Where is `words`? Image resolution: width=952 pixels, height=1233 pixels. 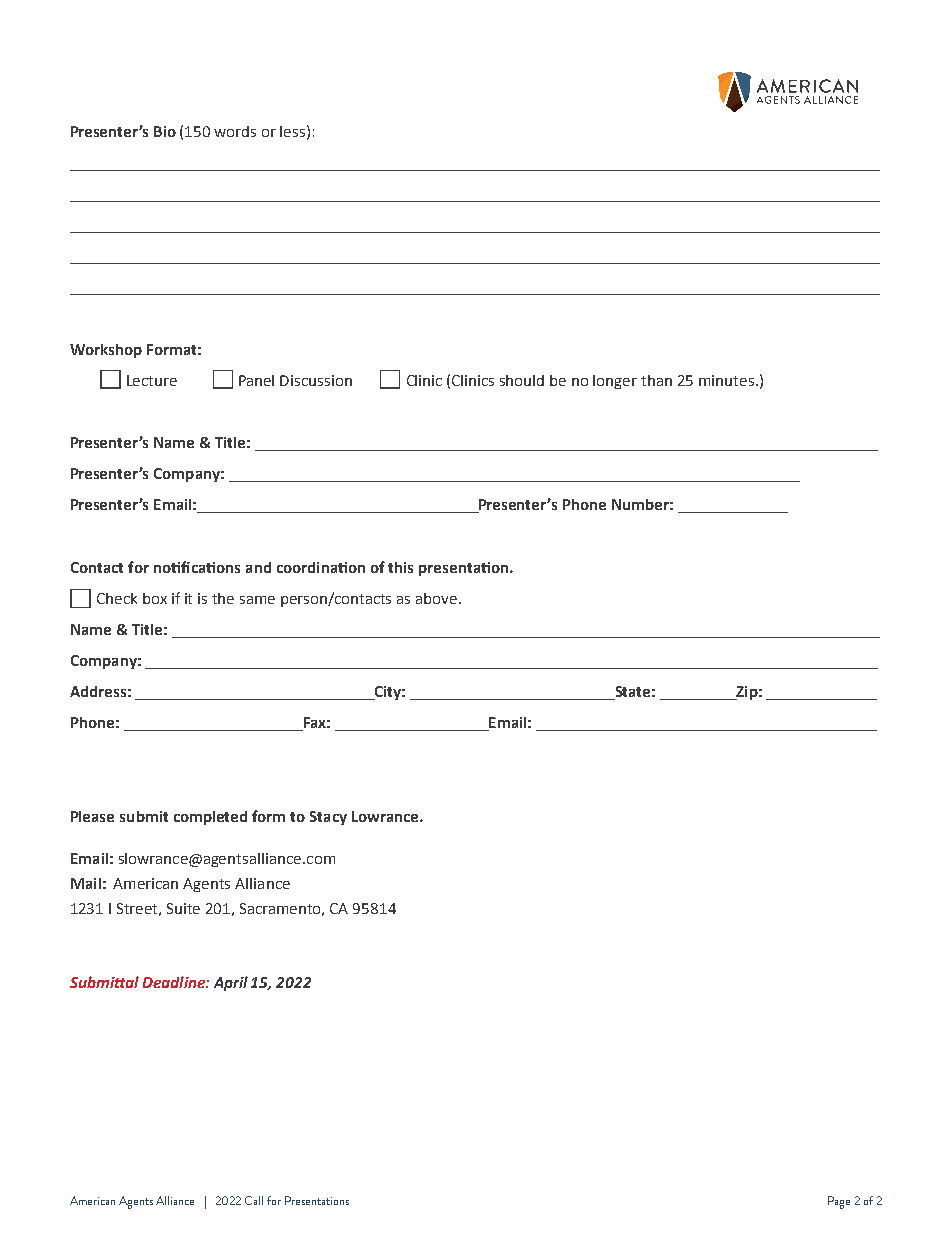 words is located at coordinates (235, 131).
